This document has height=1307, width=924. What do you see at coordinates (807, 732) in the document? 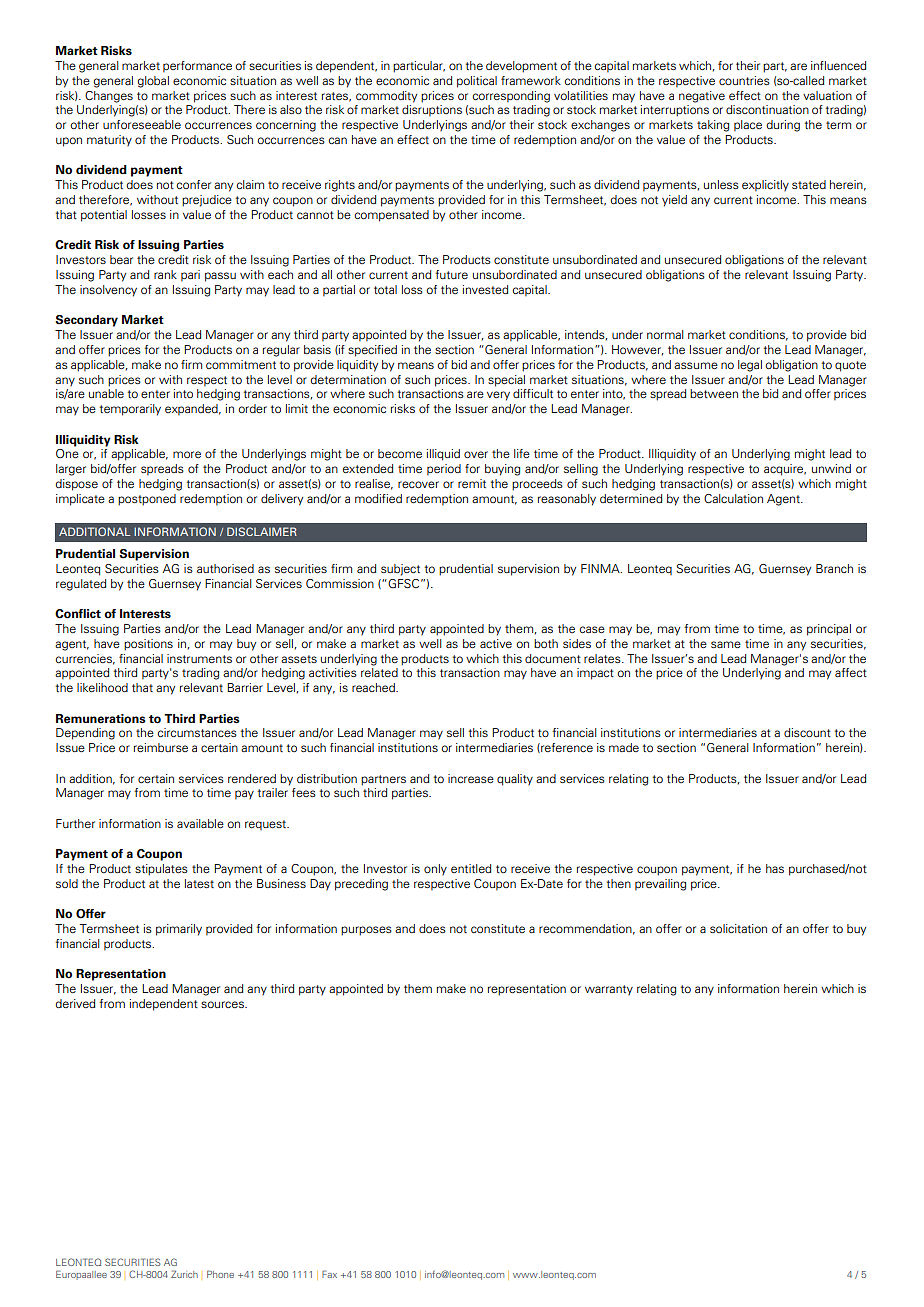
I see `discount` at bounding box center [807, 732].
